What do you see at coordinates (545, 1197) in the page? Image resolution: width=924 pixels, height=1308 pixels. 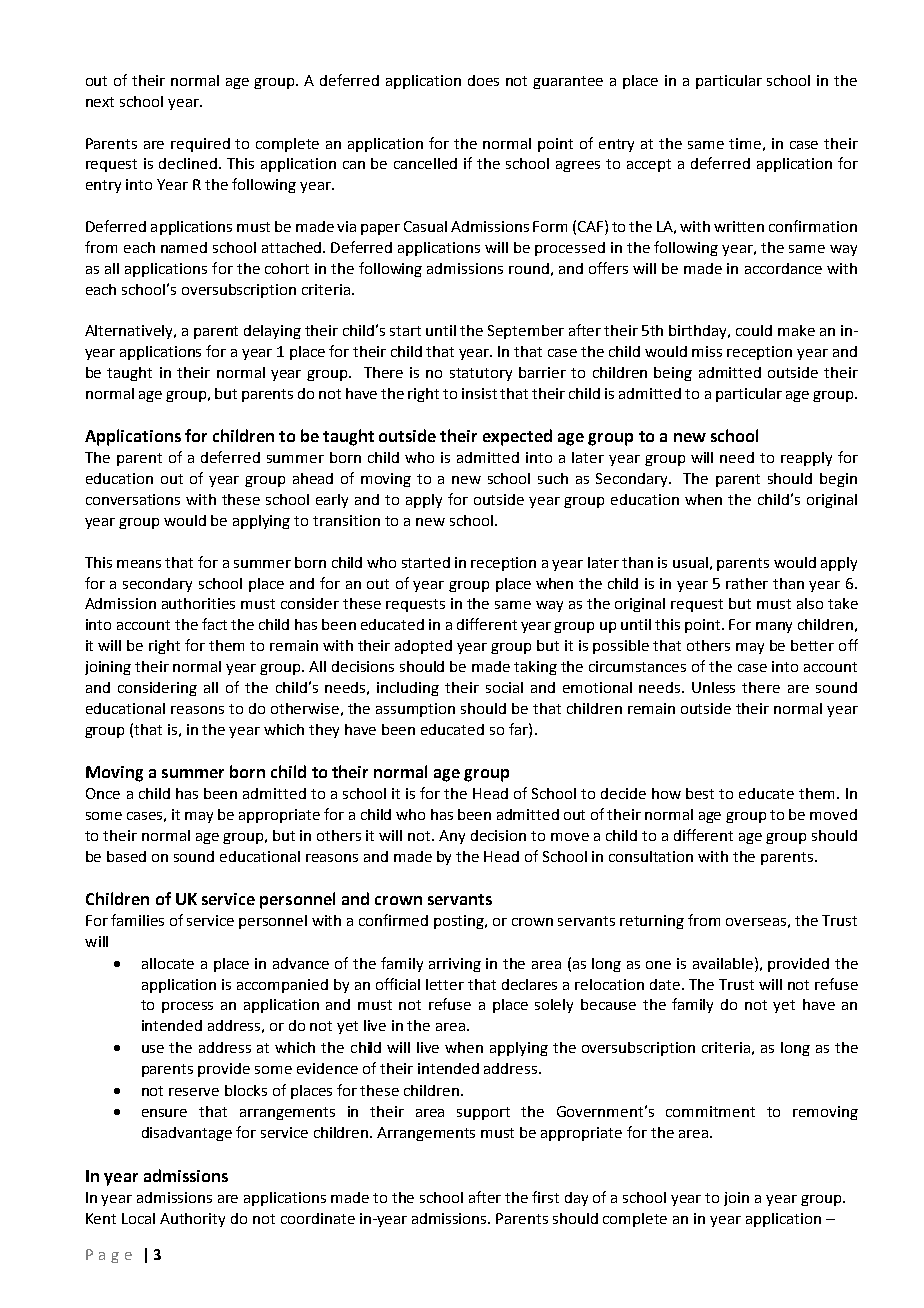 I see `first` at bounding box center [545, 1197].
